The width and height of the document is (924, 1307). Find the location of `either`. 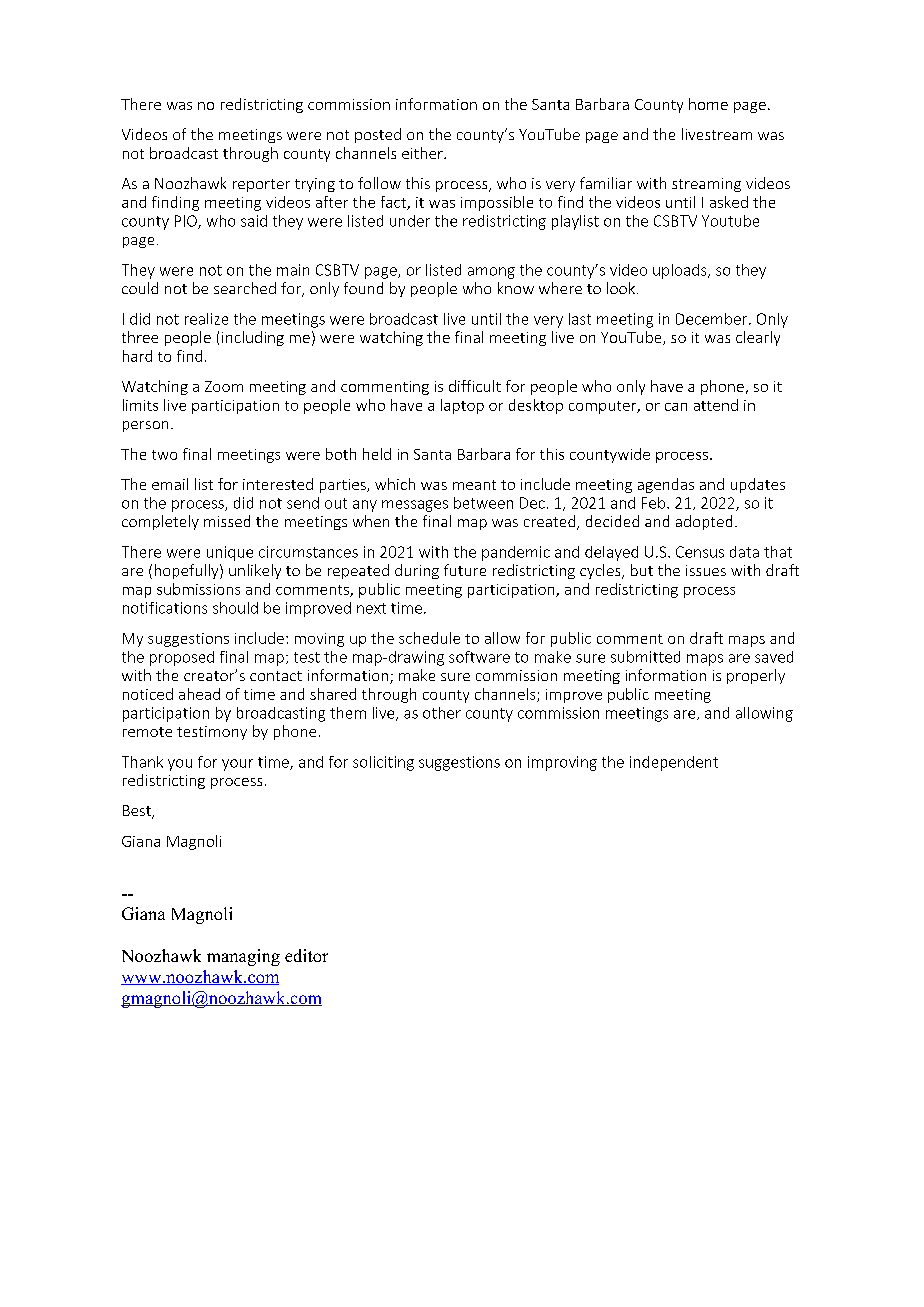

either is located at coordinates (423, 153).
